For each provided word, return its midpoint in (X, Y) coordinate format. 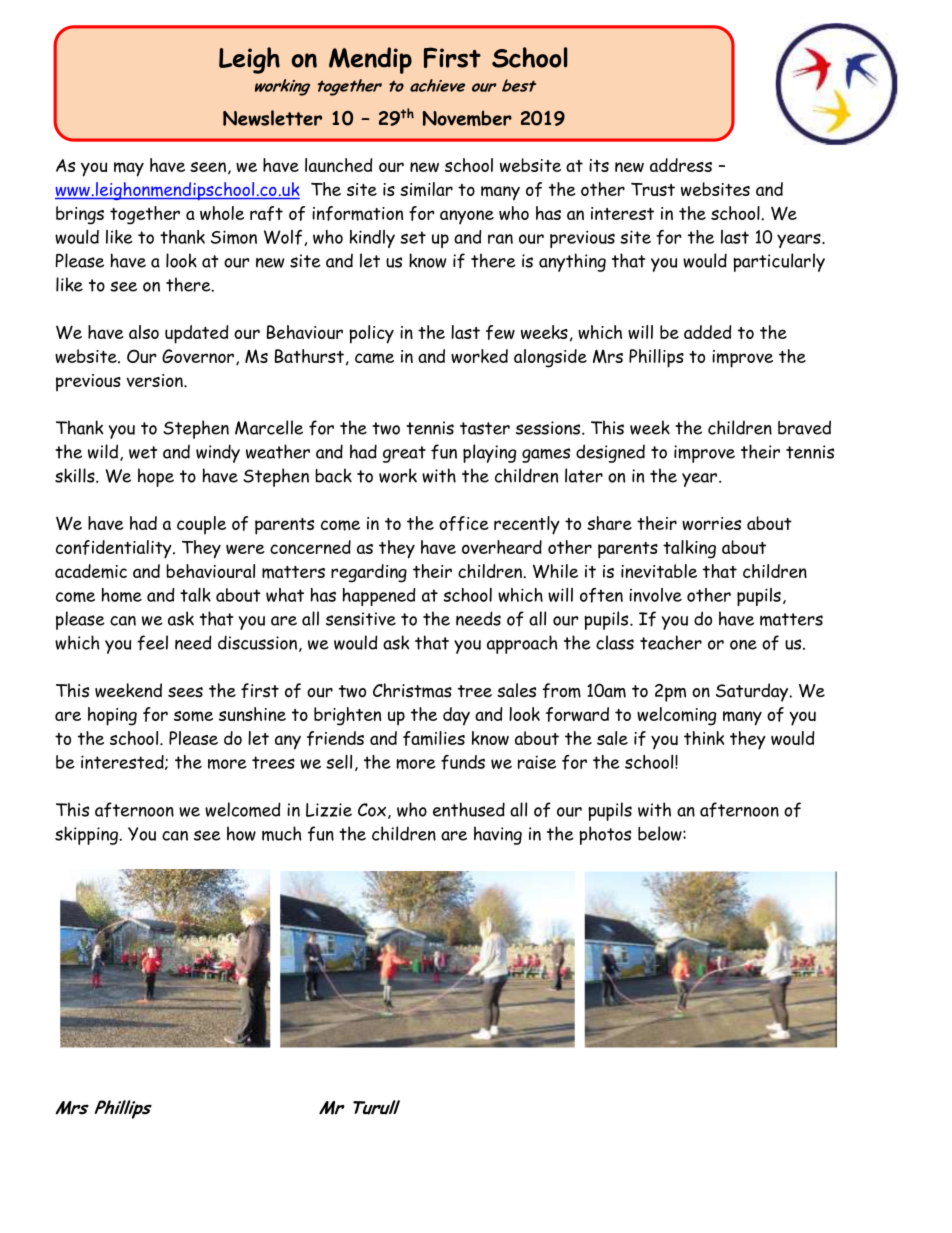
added (708, 332)
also (144, 332)
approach (522, 644)
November (467, 118)
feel (152, 643)
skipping (88, 835)
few (500, 332)
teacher (671, 642)
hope (156, 477)
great (404, 454)
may (129, 169)
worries (711, 523)
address (681, 165)
